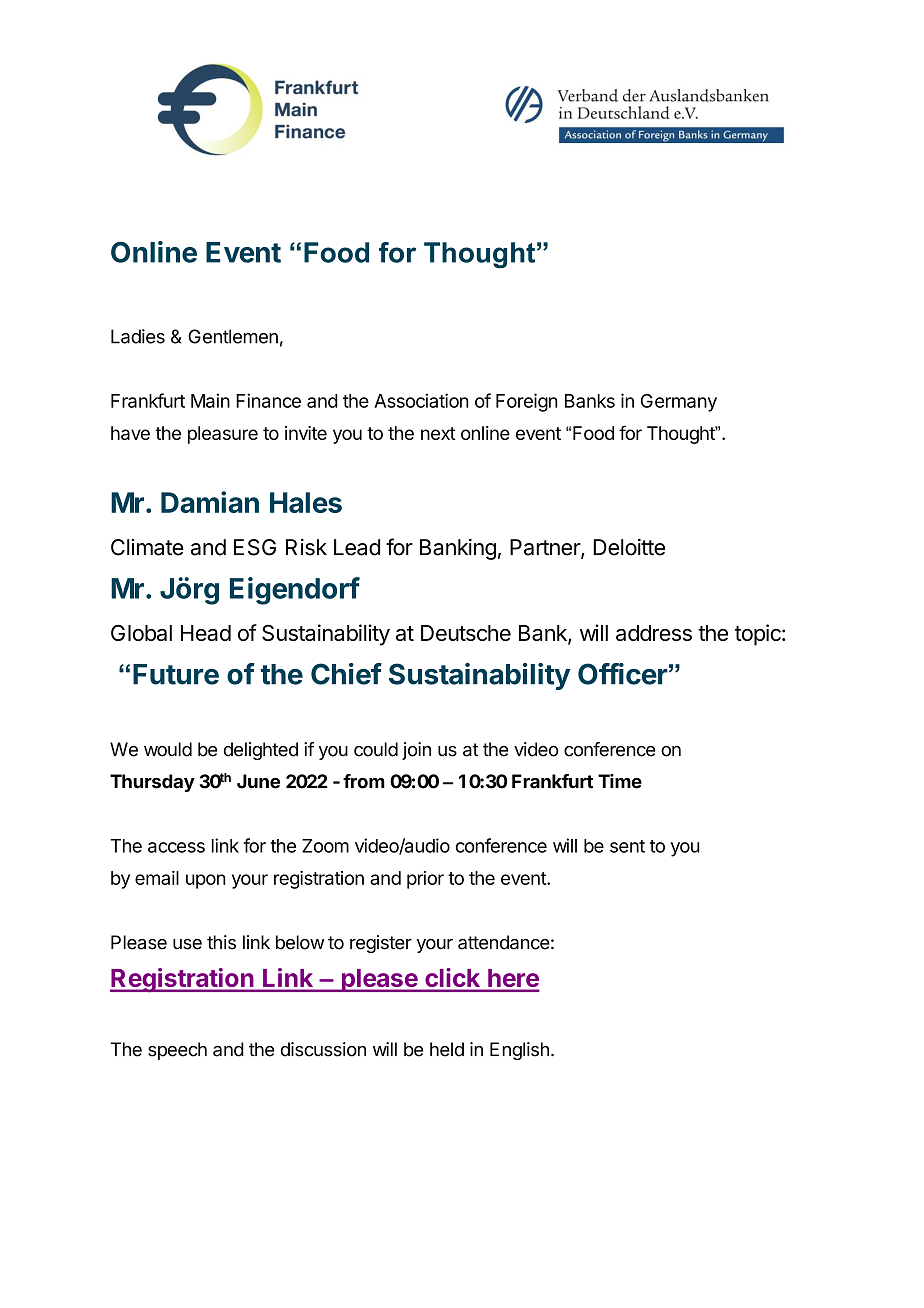 Image resolution: width=924 pixels, height=1308 pixels. Describe the element at coordinates (421, 400) in the image. I see `Association` at that location.
